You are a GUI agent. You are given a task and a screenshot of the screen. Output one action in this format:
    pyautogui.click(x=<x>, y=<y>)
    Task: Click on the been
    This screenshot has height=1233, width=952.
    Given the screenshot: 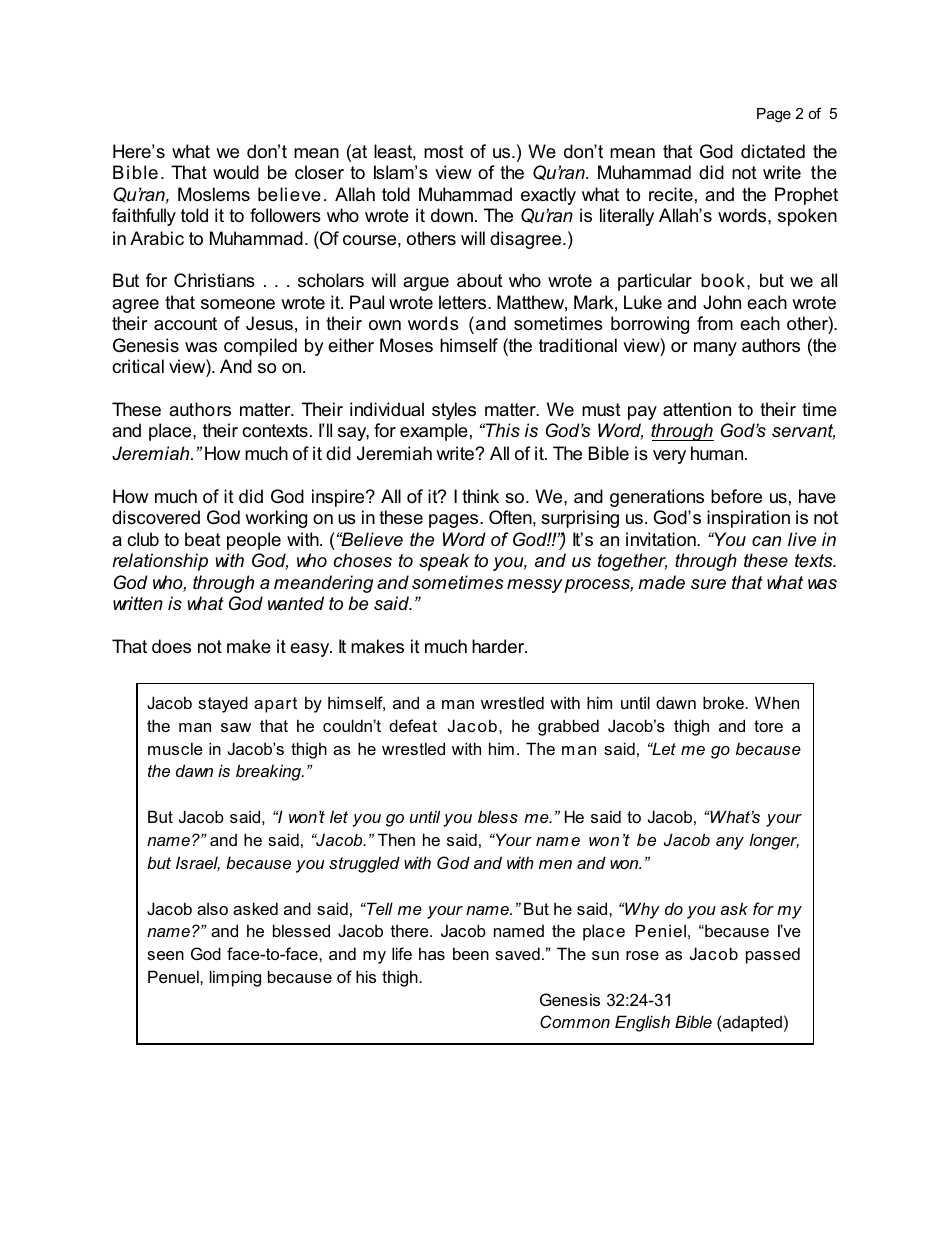 What is the action you would take?
    pyautogui.click(x=471, y=953)
